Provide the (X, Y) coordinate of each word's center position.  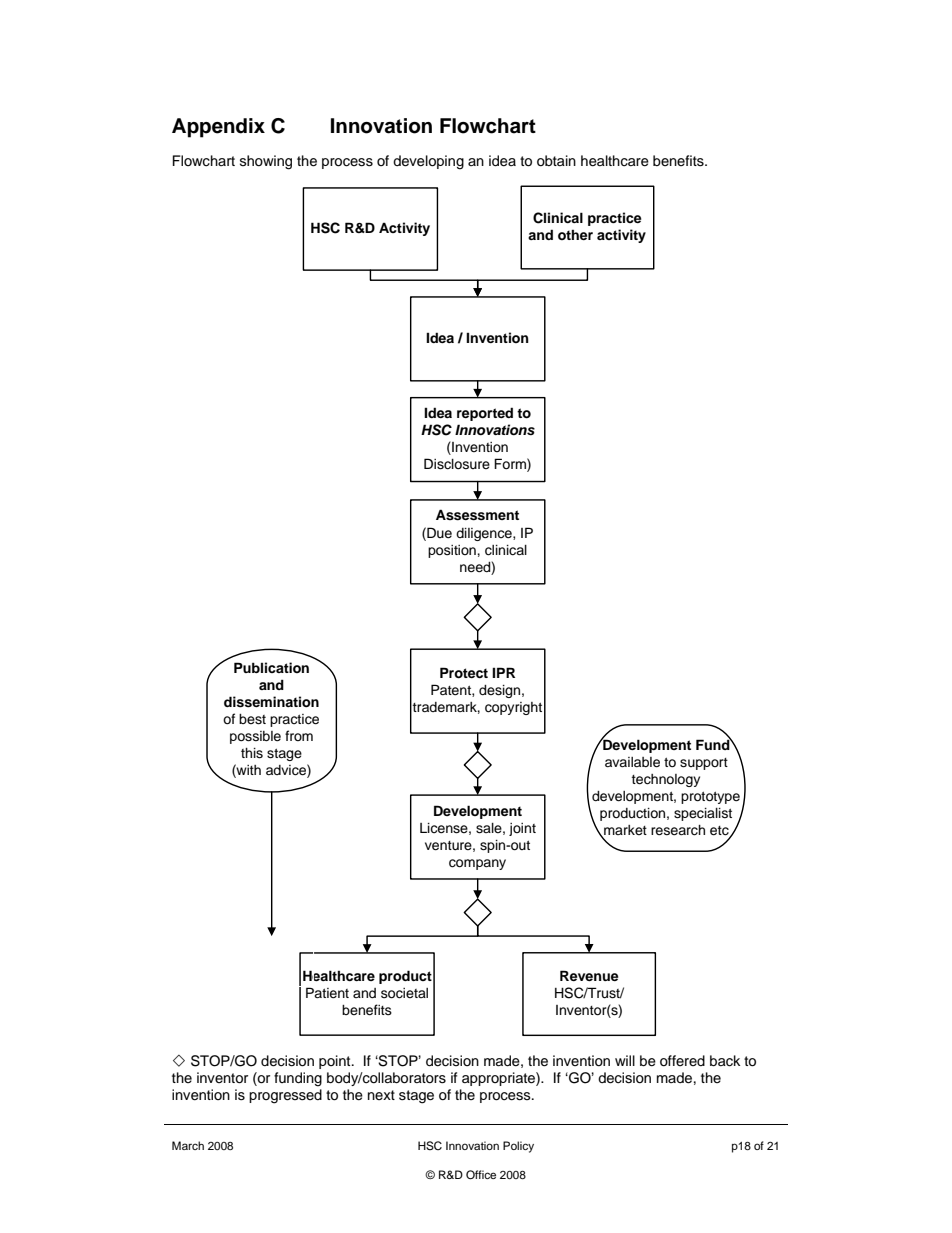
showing (266, 162)
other (575, 234)
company (477, 864)
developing (428, 162)
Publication (271, 667)
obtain (556, 160)
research (678, 830)
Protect (464, 673)
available (632, 762)
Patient (327, 993)
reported (485, 414)
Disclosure (457, 464)
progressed (285, 1096)
